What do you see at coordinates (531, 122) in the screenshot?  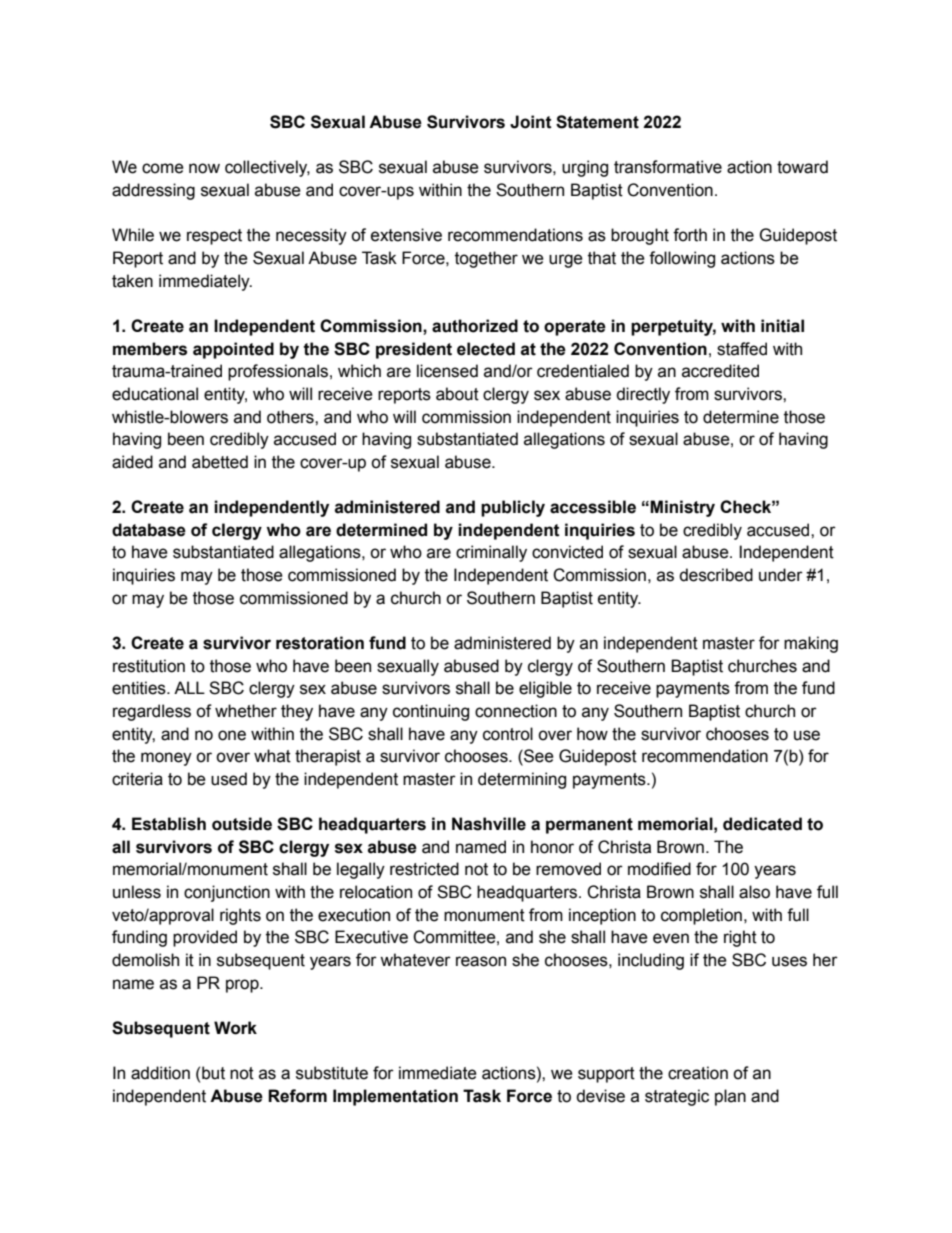 I see `Joint` at bounding box center [531, 122].
